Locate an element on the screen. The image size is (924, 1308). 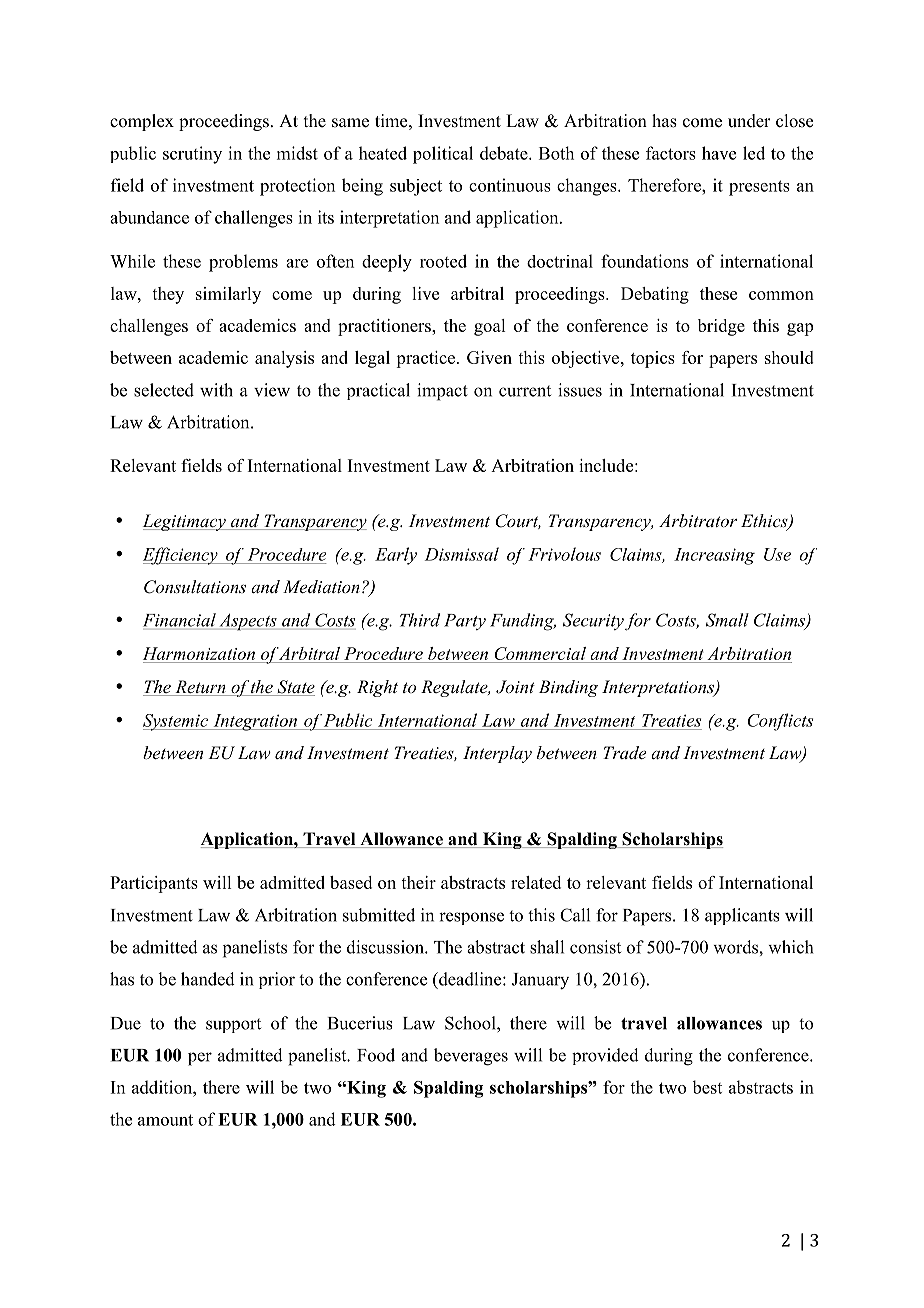
Party is located at coordinates (465, 622).
